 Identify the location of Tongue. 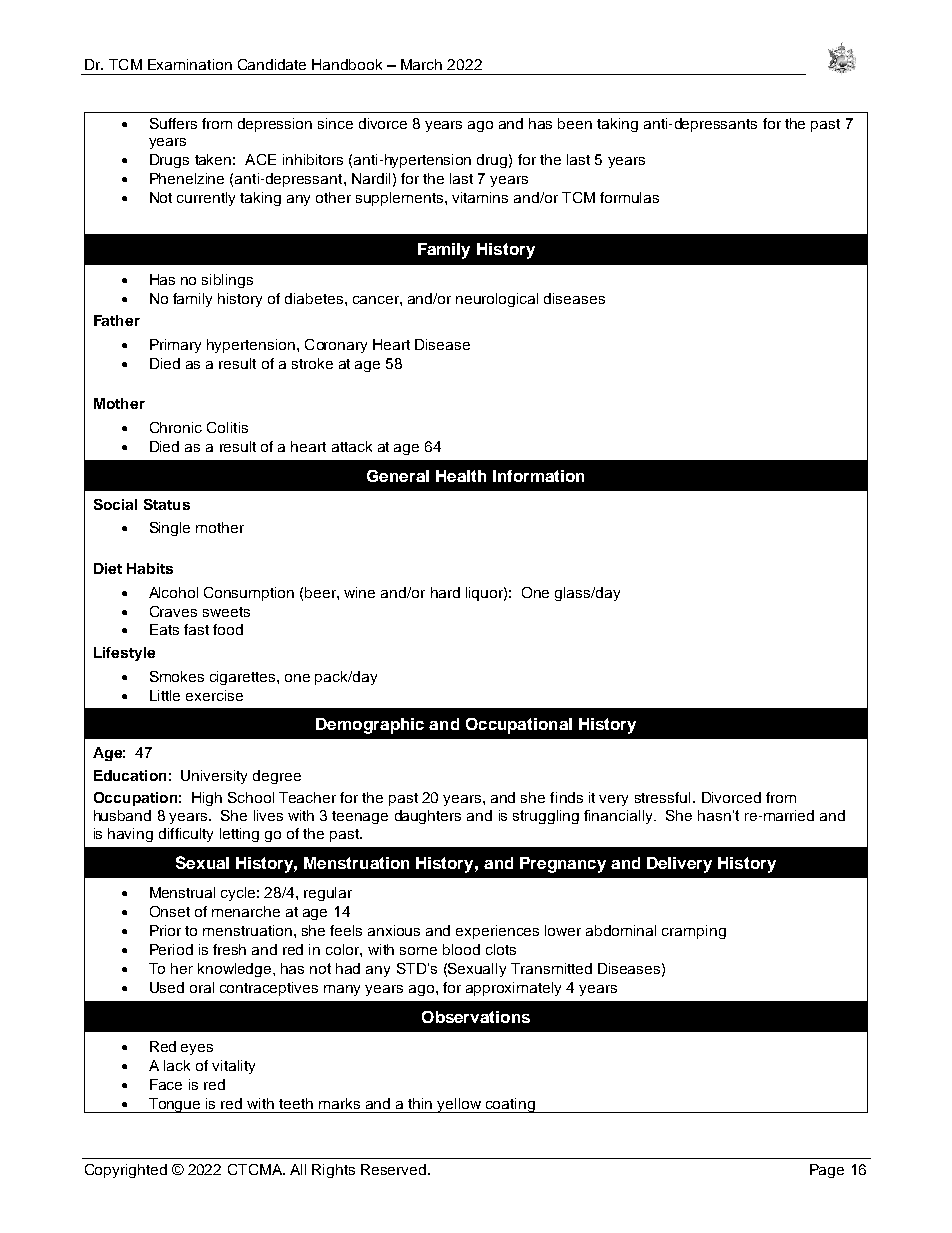
(175, 1105).
